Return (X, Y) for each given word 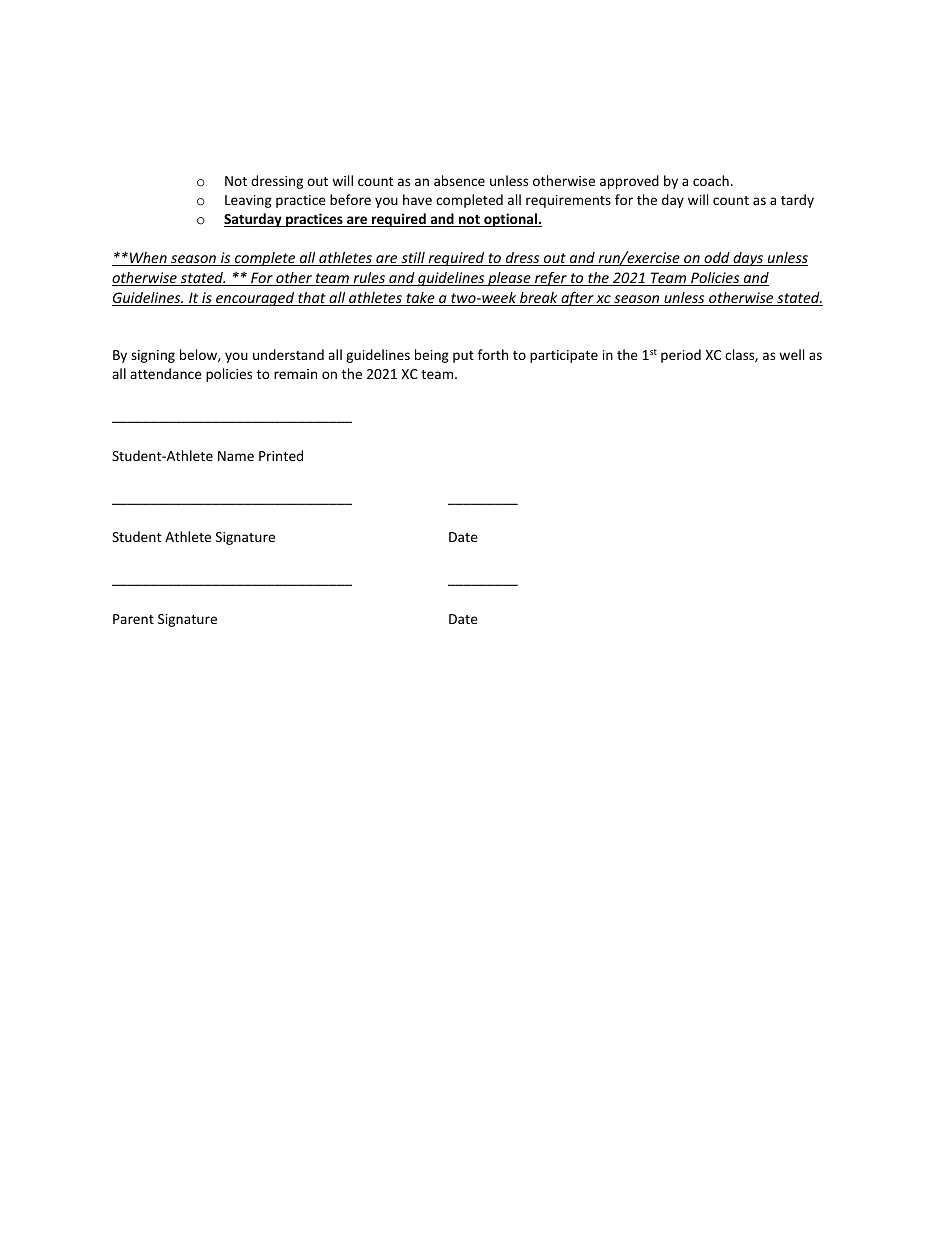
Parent (133, 619)
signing (153, 356)
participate (564, 356)
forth (493, 354)
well (791, 354)
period (681, 356)
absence (459, 180)
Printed (281, 455)
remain (295, 374)
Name (236, 456)
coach (711, 180)
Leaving (248, 201)
